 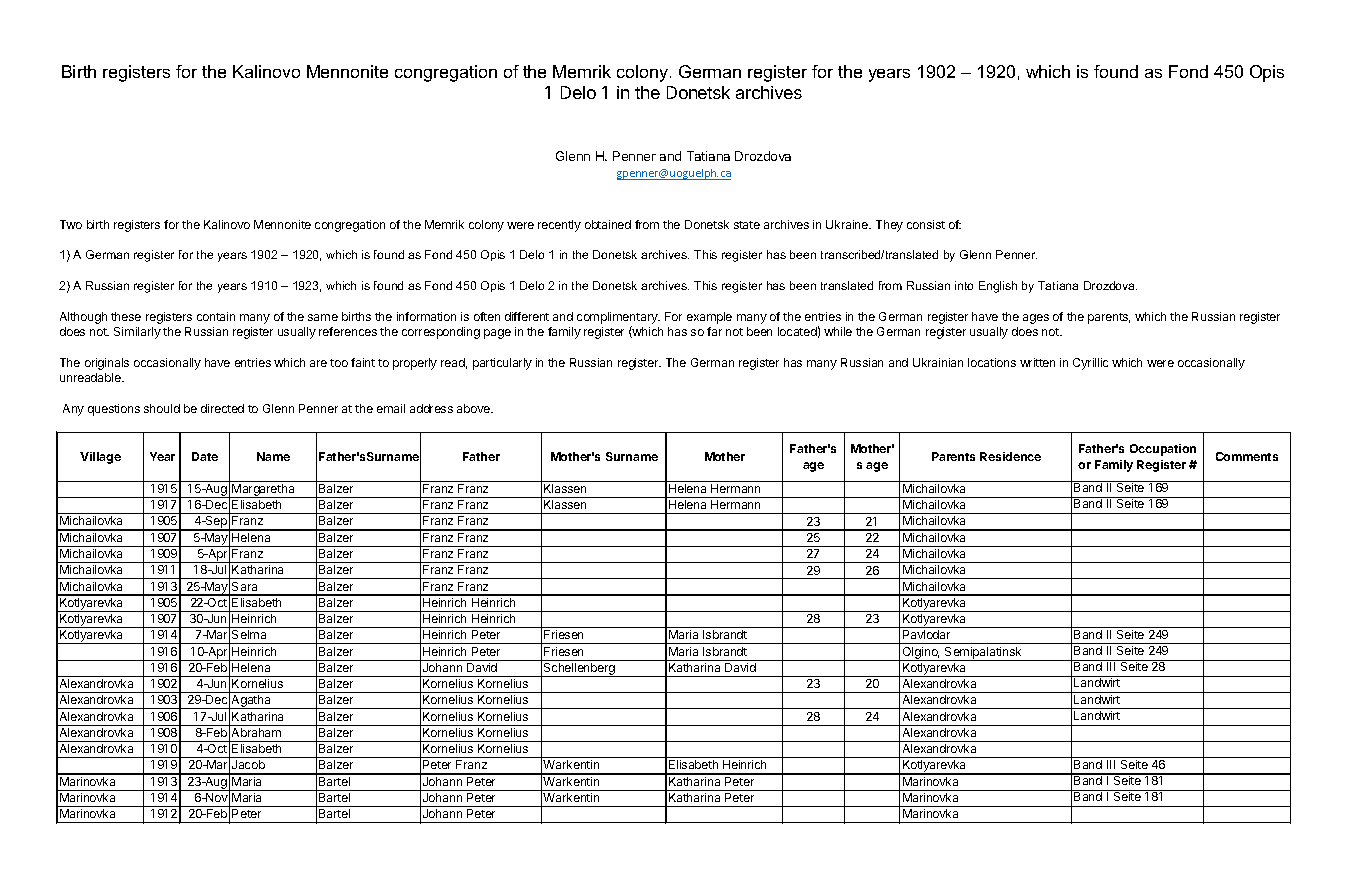 I want to click on directed, so click(x=222, y=408).
